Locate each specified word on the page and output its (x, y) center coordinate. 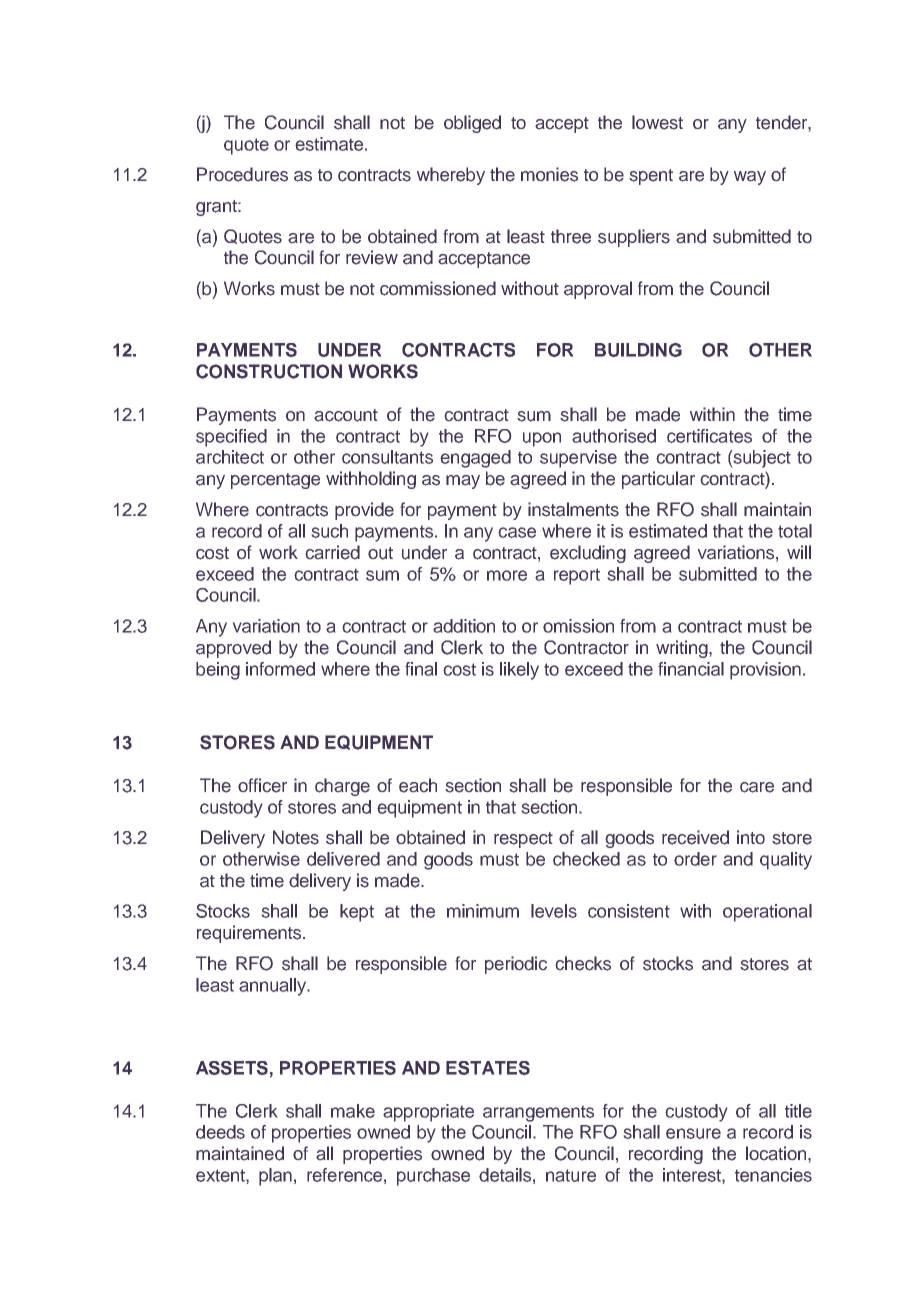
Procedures (242, 174)
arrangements (538, 1114)
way (750, 178)
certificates (709, 436)
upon (542, 439)
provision (765, 671)
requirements (250, 934)
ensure (693, 1133)
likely (519, 671)
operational (767, 913)
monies (549, 174)
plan (275, 1177)
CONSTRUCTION (269, 371)
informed (280, 669)
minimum (483, 911)
